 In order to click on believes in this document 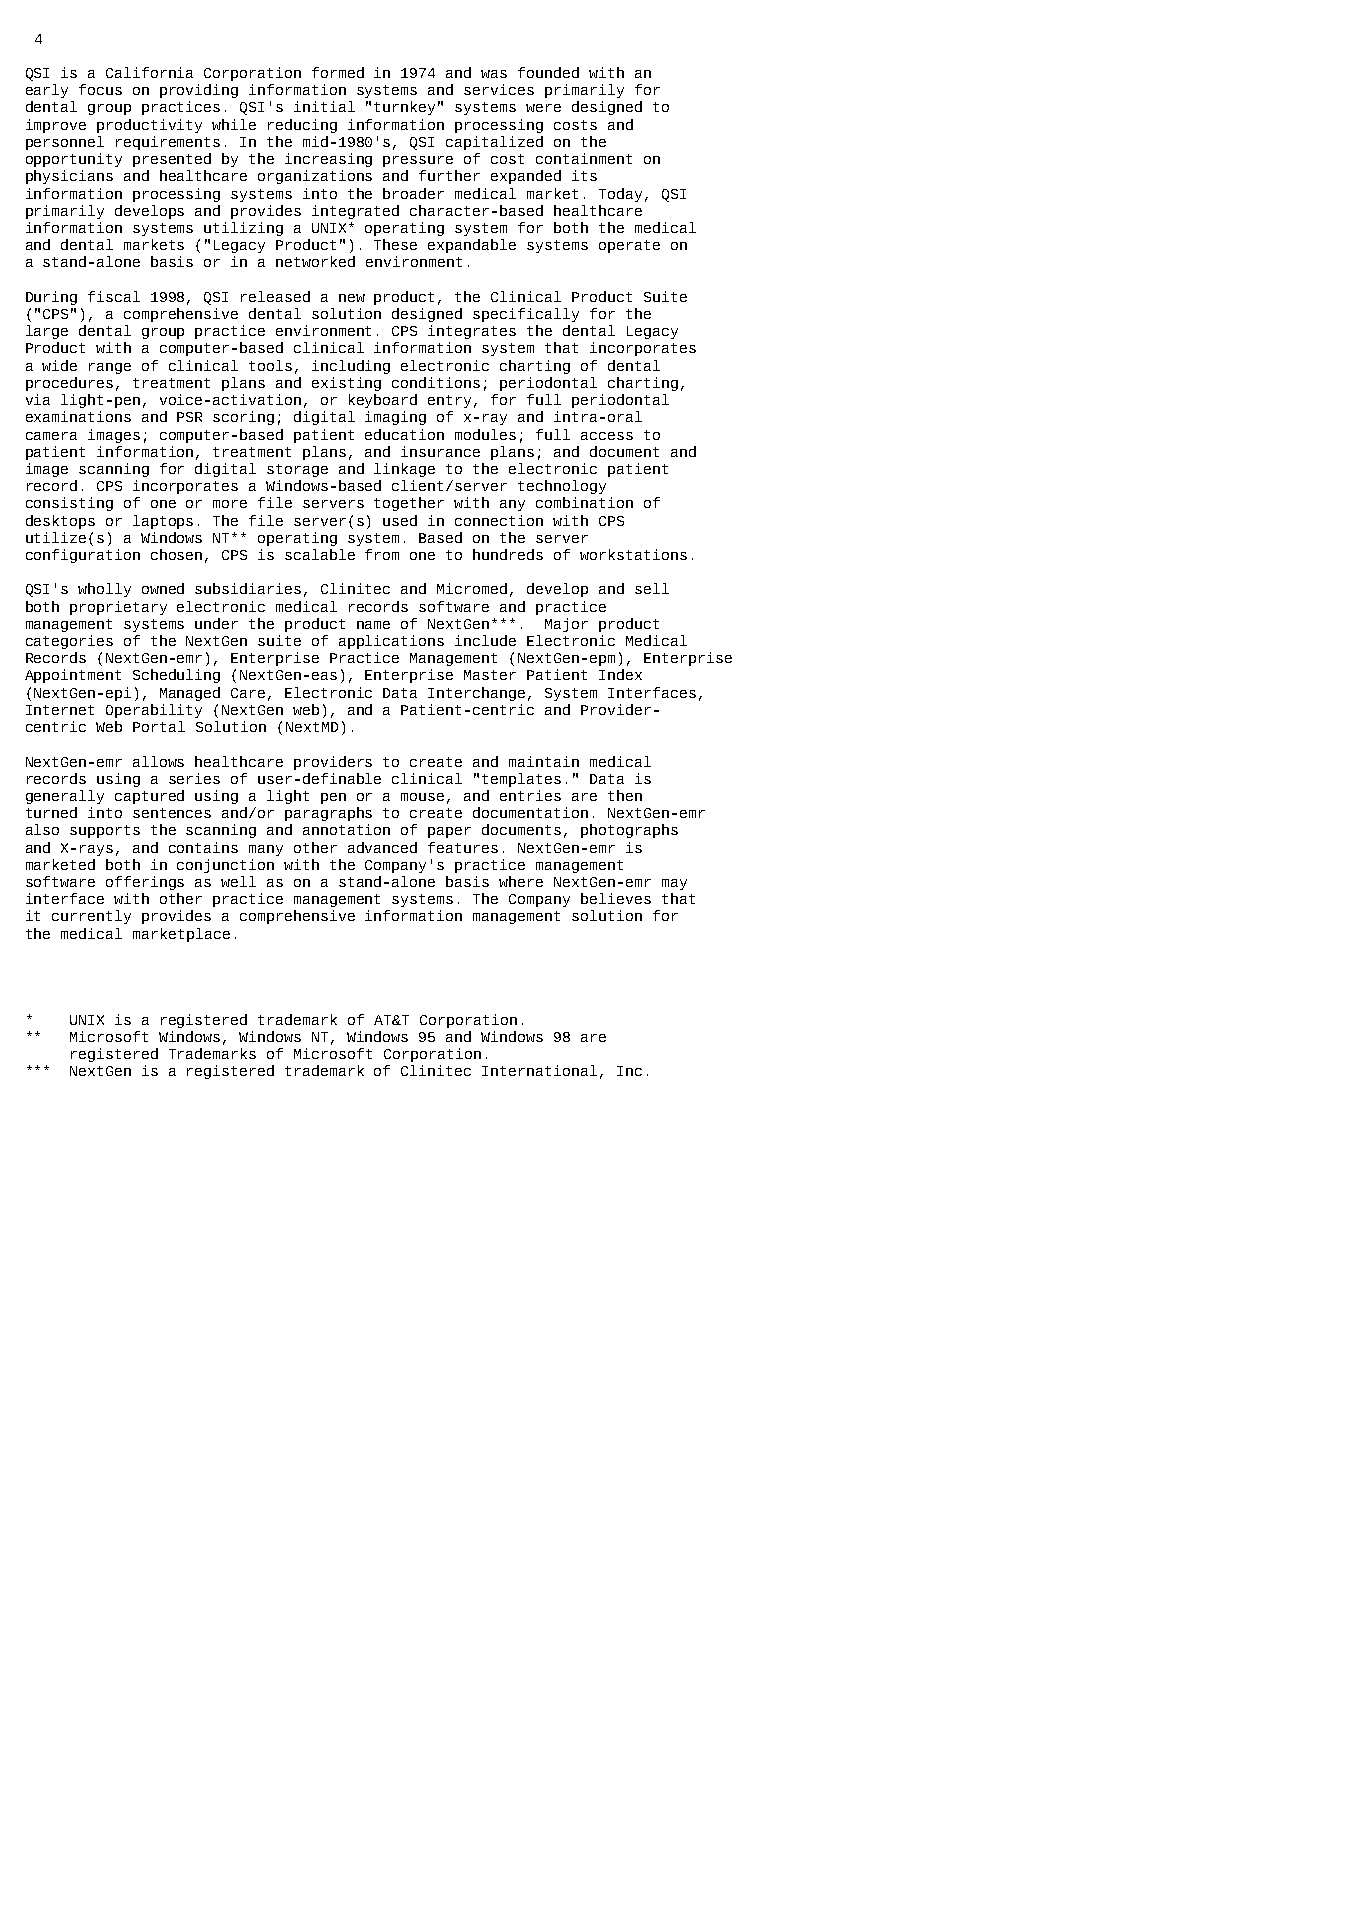, I will do `click(616, 898)`.
